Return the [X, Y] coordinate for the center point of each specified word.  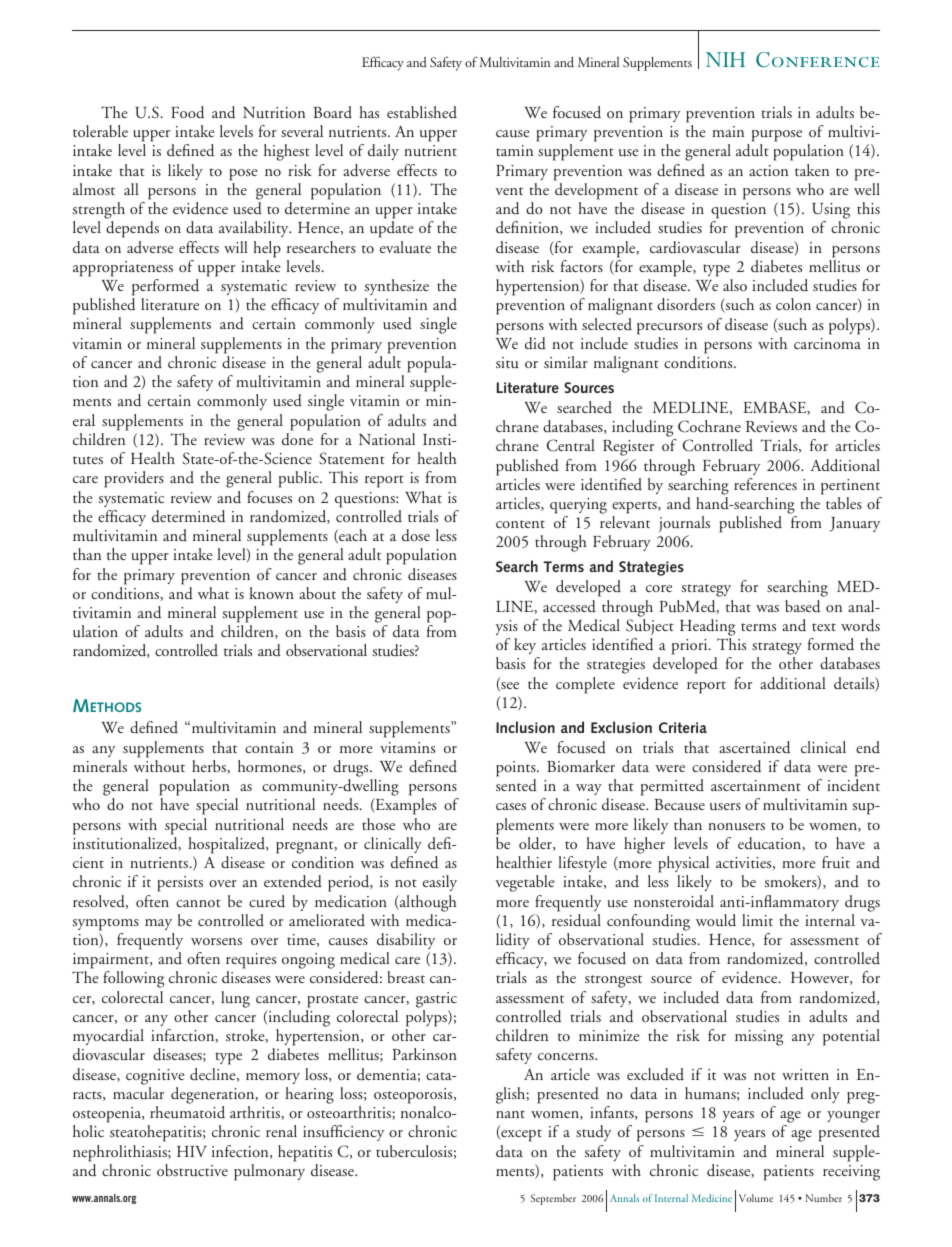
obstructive [192, 1170]
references [765, 484]
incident [853, 785]
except [520, 1135]
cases [511, 806]
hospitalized [228, 845]
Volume [756, 1198]
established [422, 112]
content [520, 524]
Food [187, 112]
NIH [725, 59]
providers [134, 479]
